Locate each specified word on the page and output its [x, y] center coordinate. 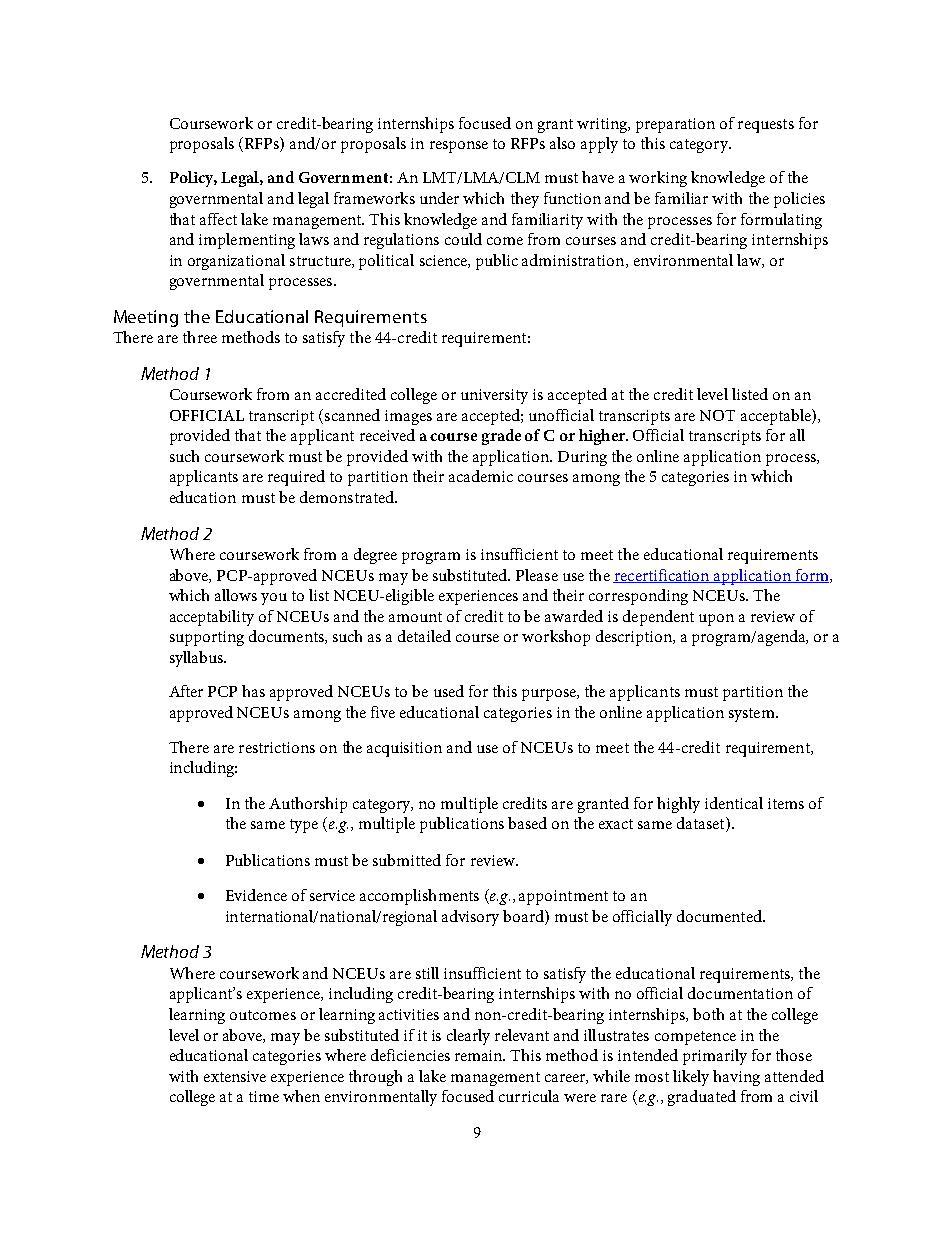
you [274, 599]
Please [537, 575]
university [494, 396]
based [527, 823]
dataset [702, 824]
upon [716, 620]
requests [766, 126]
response [459, 147]
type [304, 826]
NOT [717, 415]
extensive [235, 1076]
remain [480, 1055]
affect [218, 219]
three [200, 337]
